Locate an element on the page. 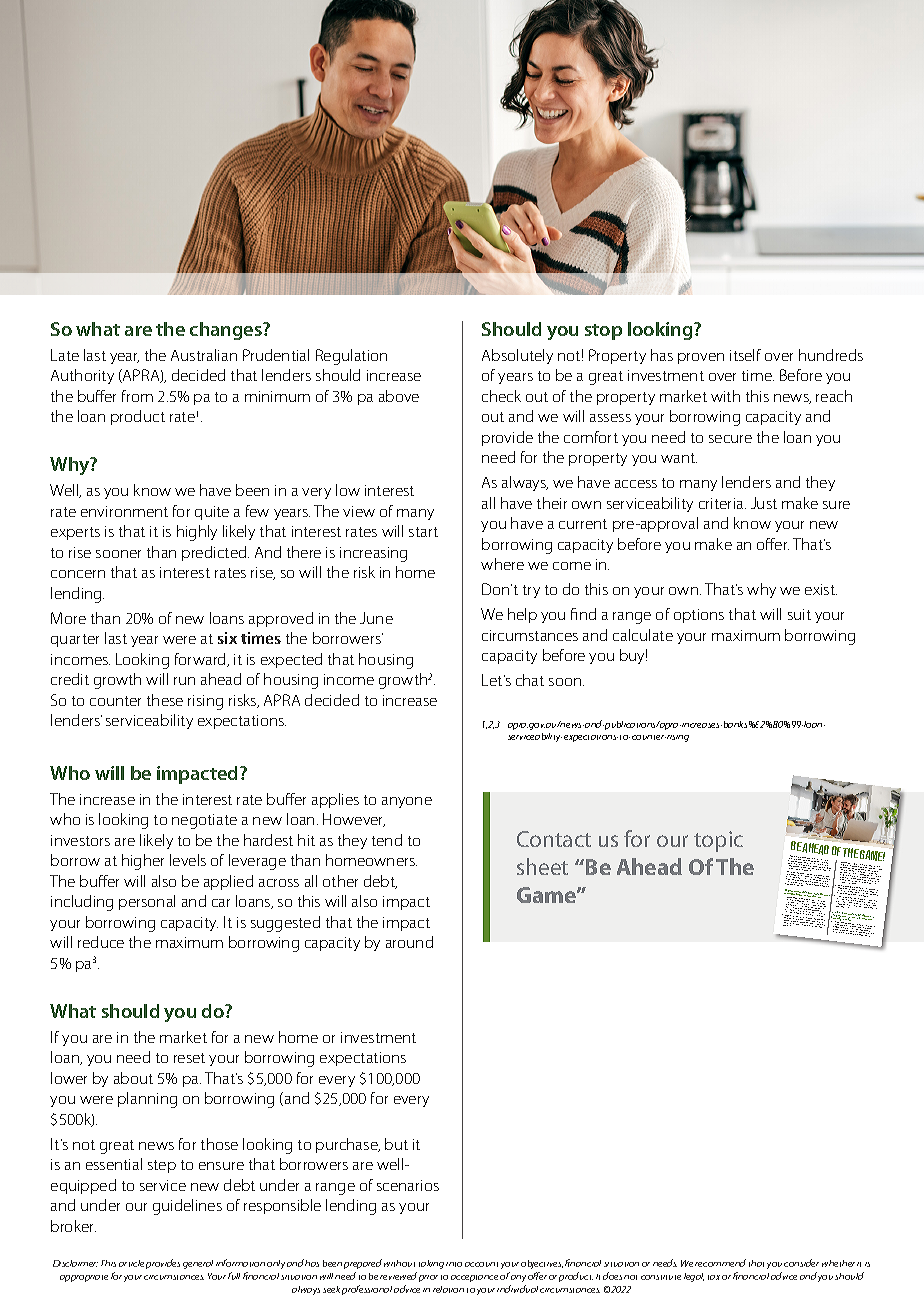  Absolutely is located at coordinates (517, 356).
